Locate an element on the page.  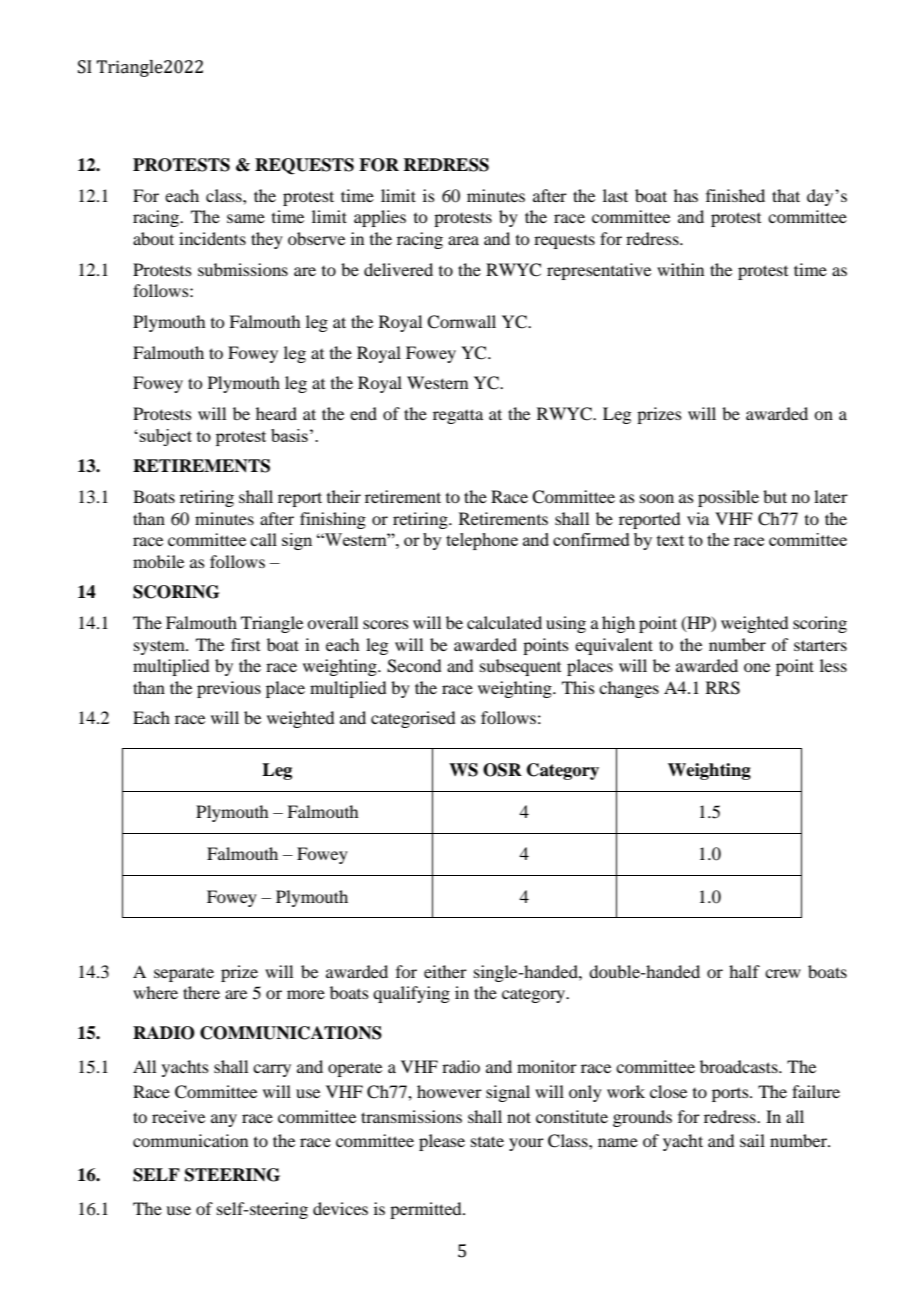
call is located at coordinates (263, 539).
